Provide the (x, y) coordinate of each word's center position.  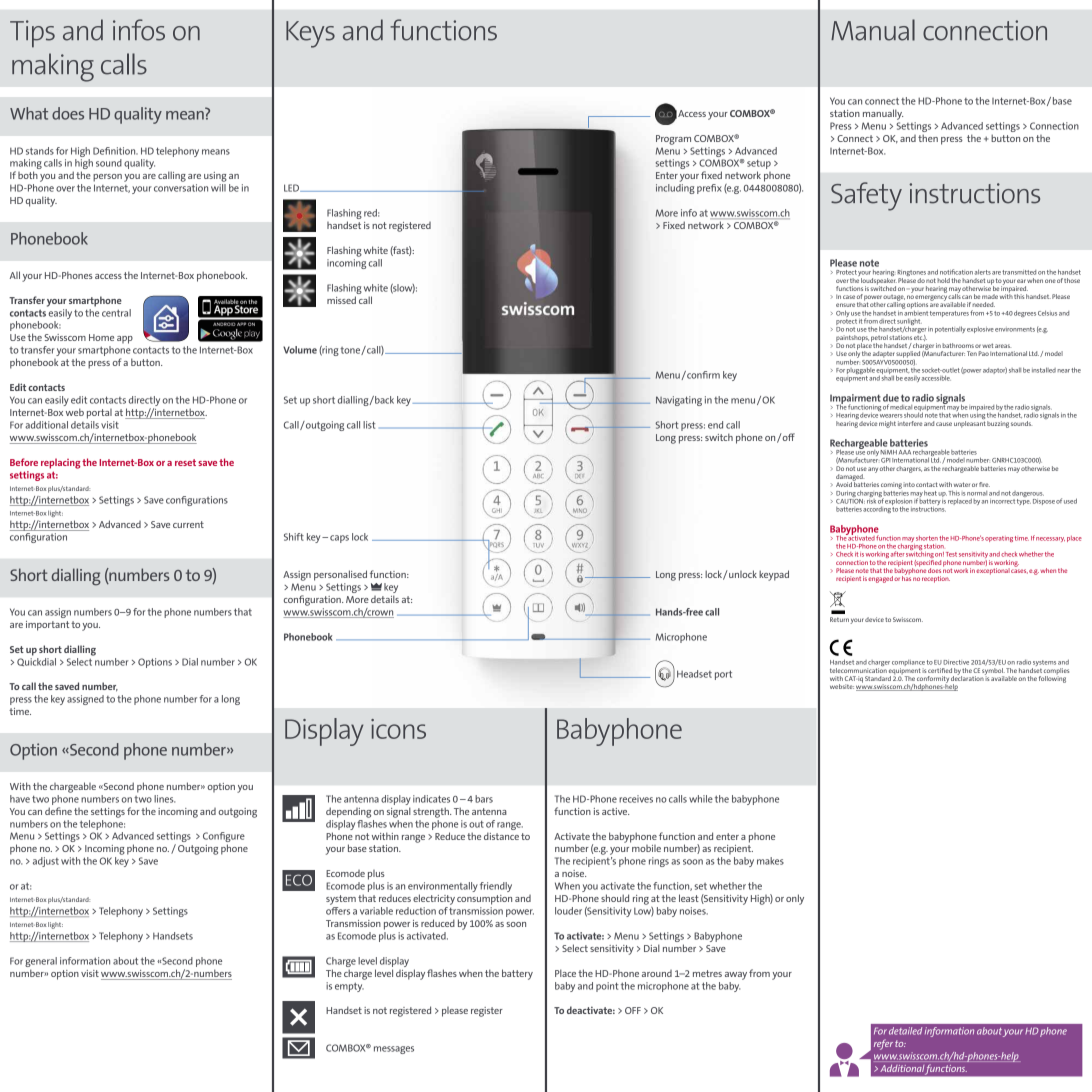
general (41, 962)
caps (339, 539)
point (607, 987)
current (188, 524)
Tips (32, 34)
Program (673, 140)
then (928, 138)
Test (951, 554)
